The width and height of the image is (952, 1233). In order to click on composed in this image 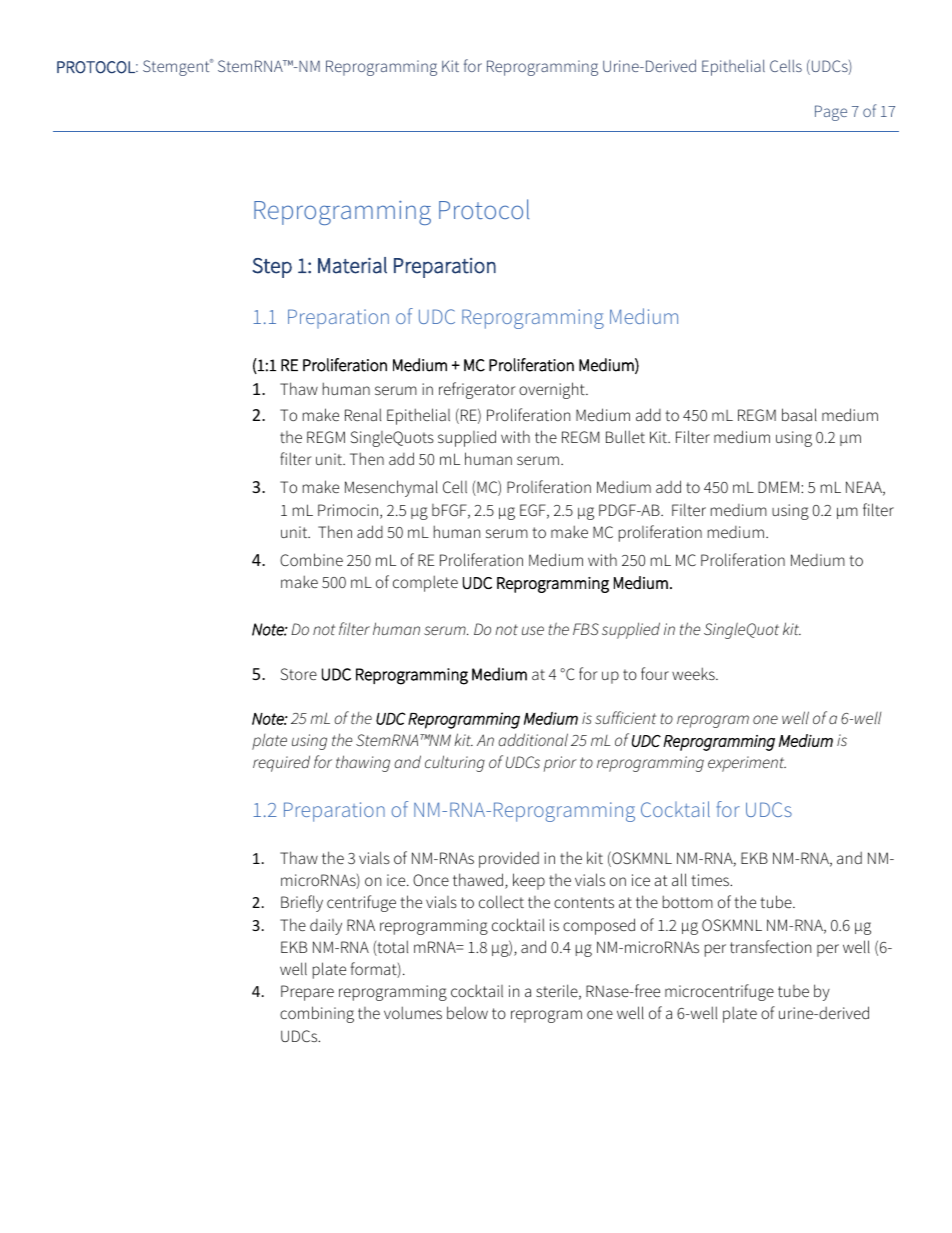, I will do `click(599, 926)`.
